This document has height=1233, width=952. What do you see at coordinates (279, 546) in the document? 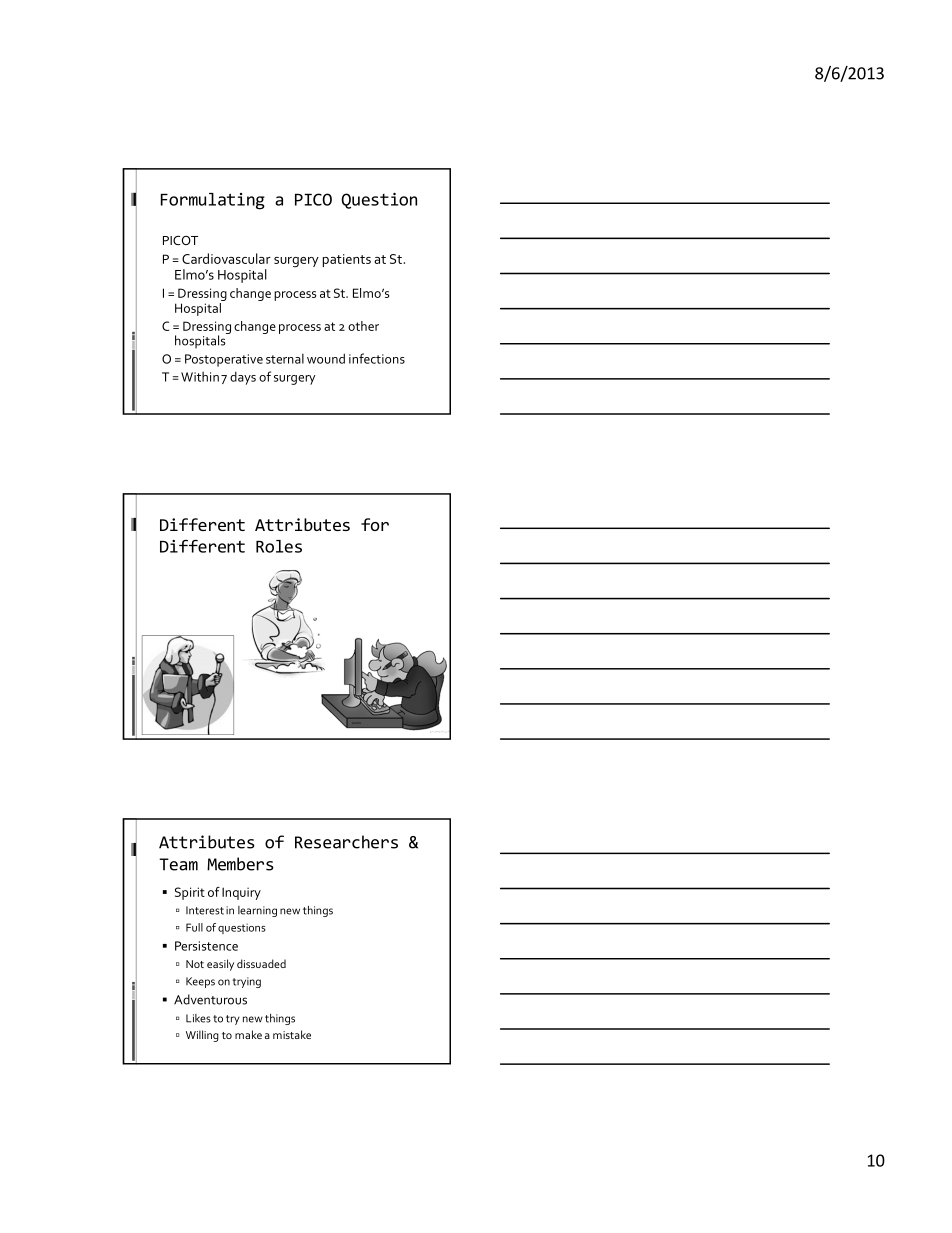
I see `Roles` at bounding box center [279, 546].
